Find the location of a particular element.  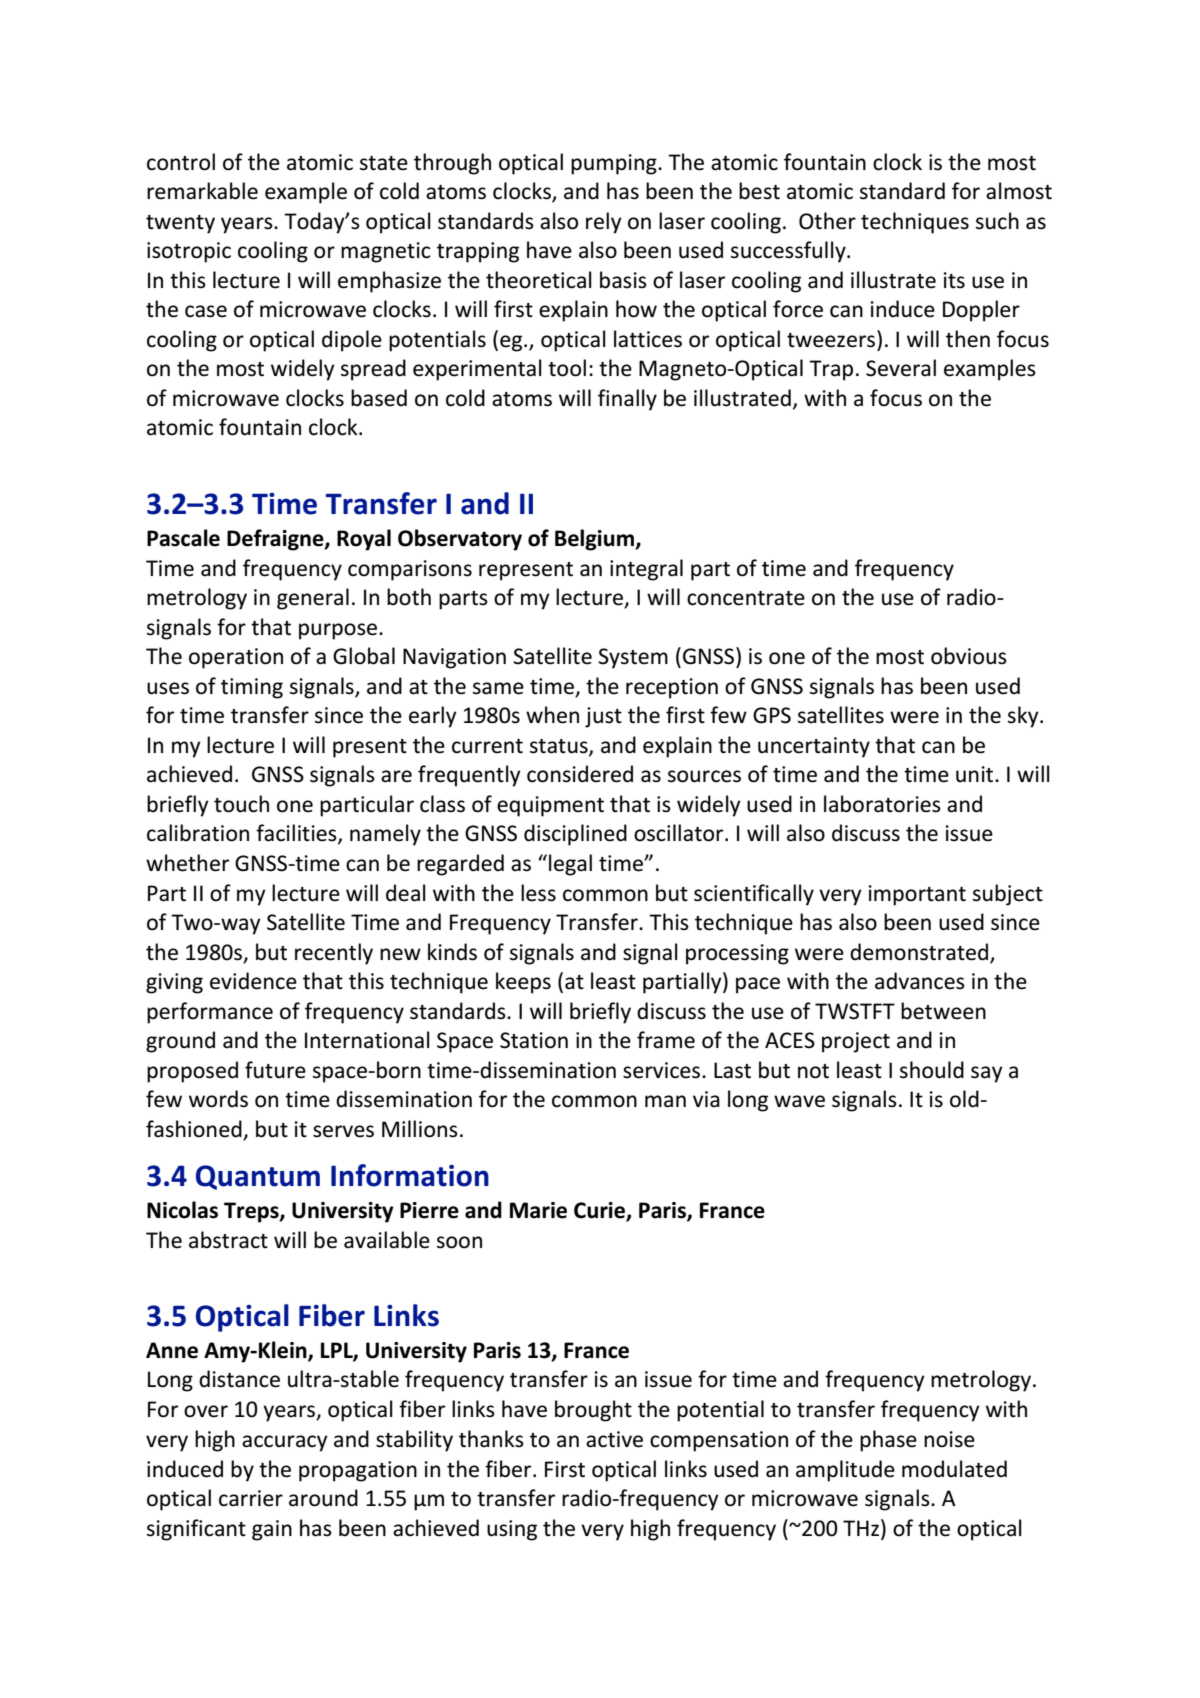

active is located at coordinates (614, 1439).
